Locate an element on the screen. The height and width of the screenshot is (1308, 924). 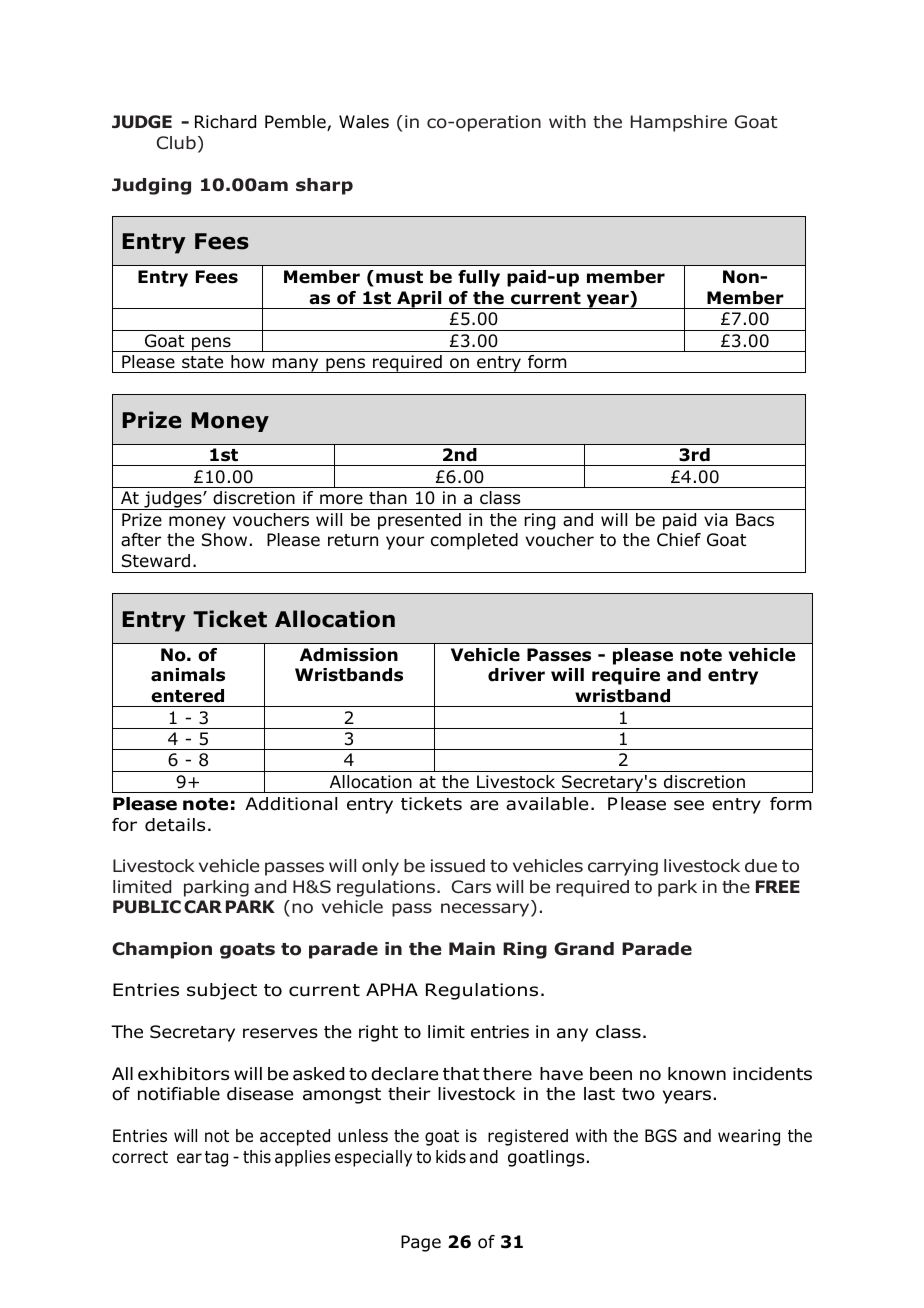
issued is located at coordinates (458, 866).
